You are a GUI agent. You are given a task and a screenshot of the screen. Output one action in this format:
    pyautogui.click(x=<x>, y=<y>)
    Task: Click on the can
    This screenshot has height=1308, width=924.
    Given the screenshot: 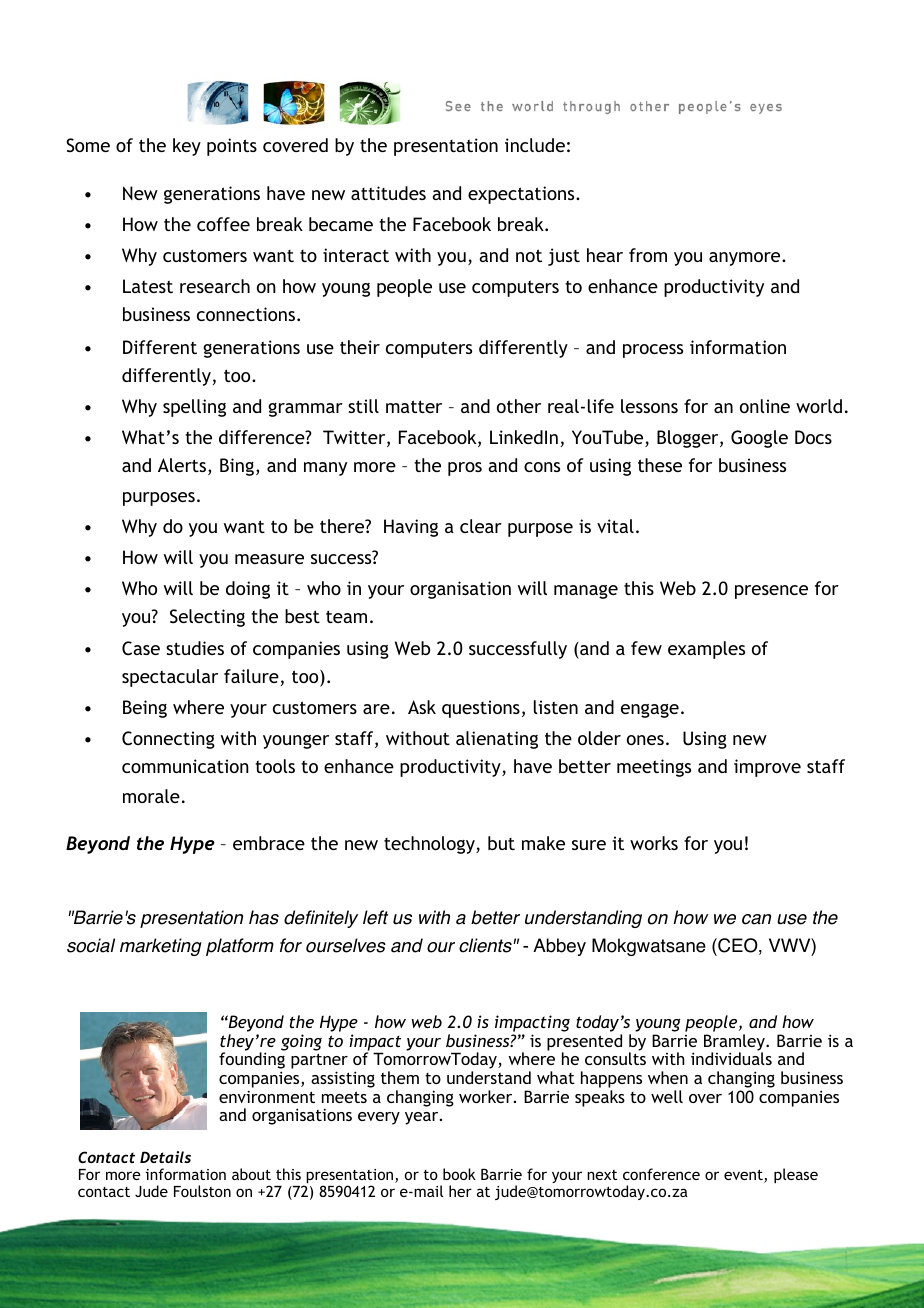 What is the action you would take?
    pyautogui.click(x=756, y=919)
